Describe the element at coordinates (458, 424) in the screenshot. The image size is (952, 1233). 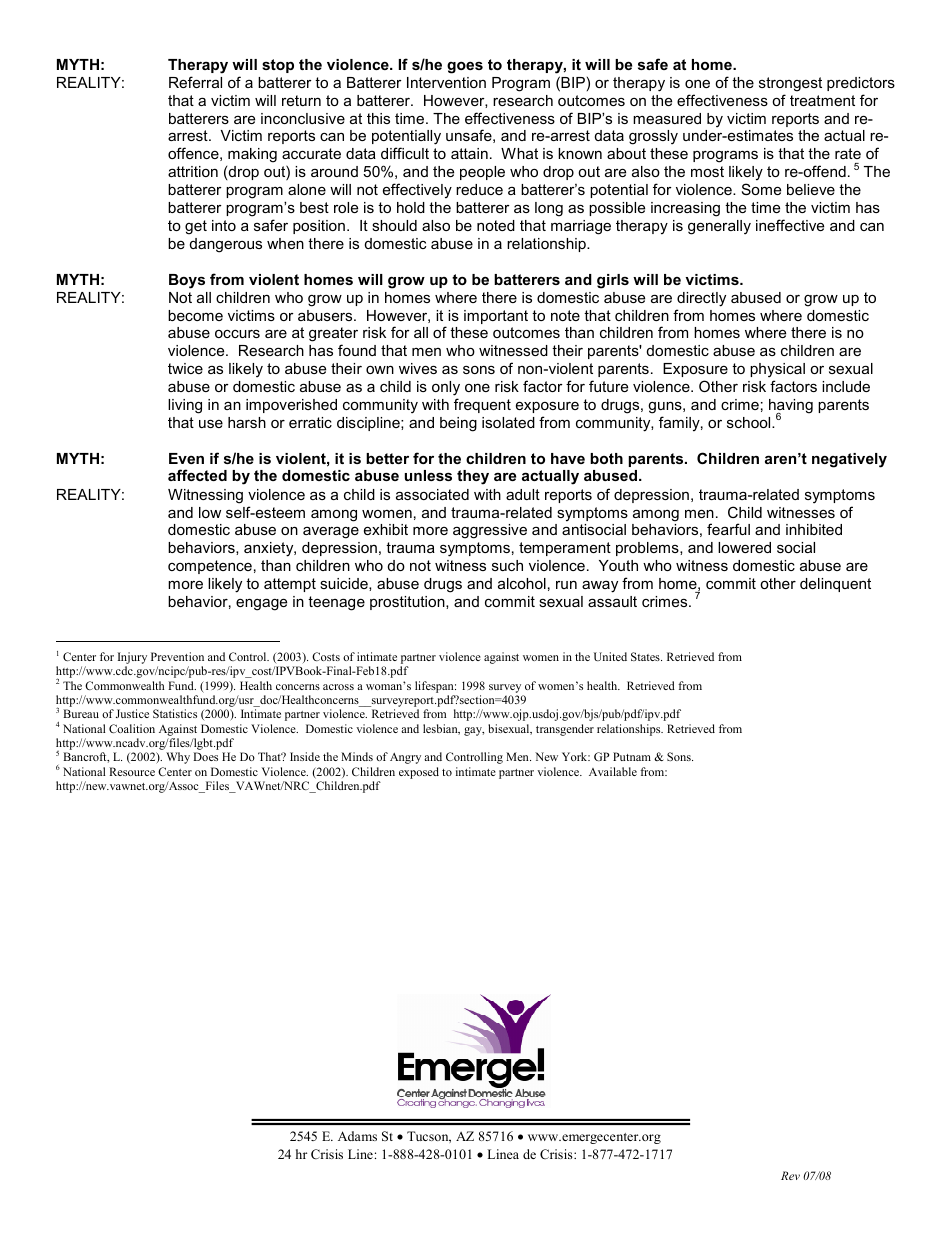
I see `being` at that location.
